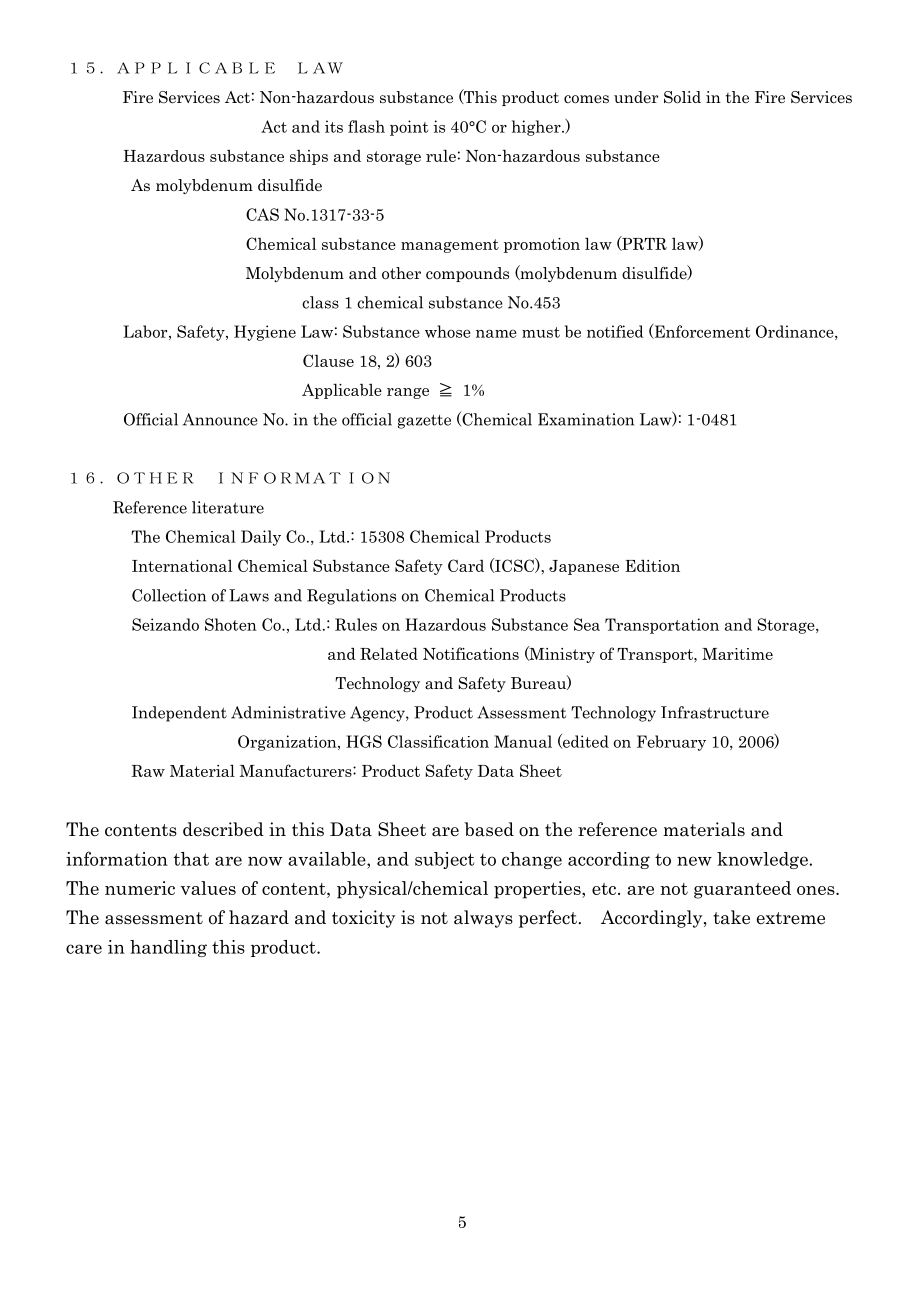 The height and width of the screenshot is (1308, 924). What do you see at coordinates (179, 714) in the screenshot?
I see `Independent` at bounding box center [179, 714].
